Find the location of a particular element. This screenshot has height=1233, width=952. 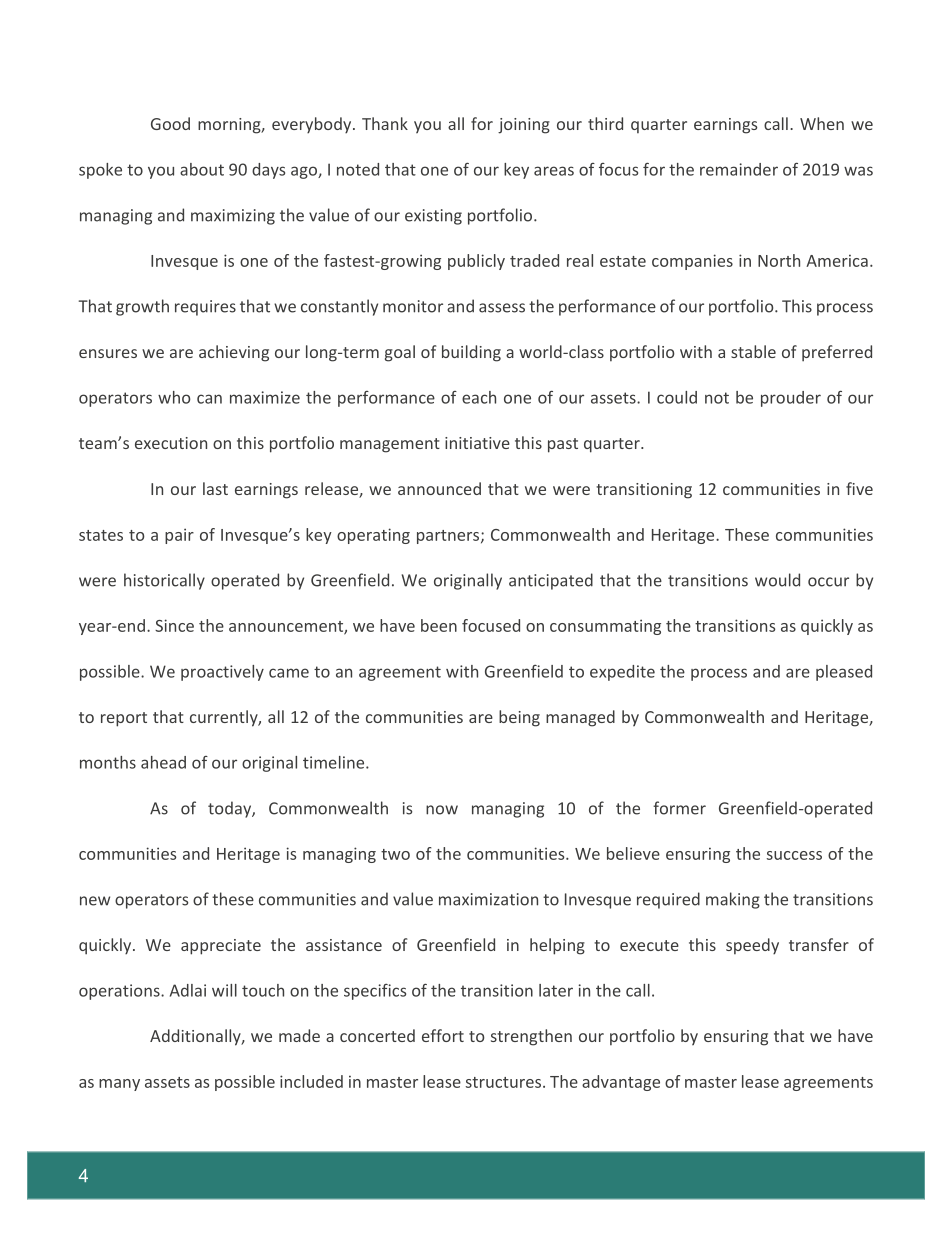

effort is located at coordinates (443, 1035).
